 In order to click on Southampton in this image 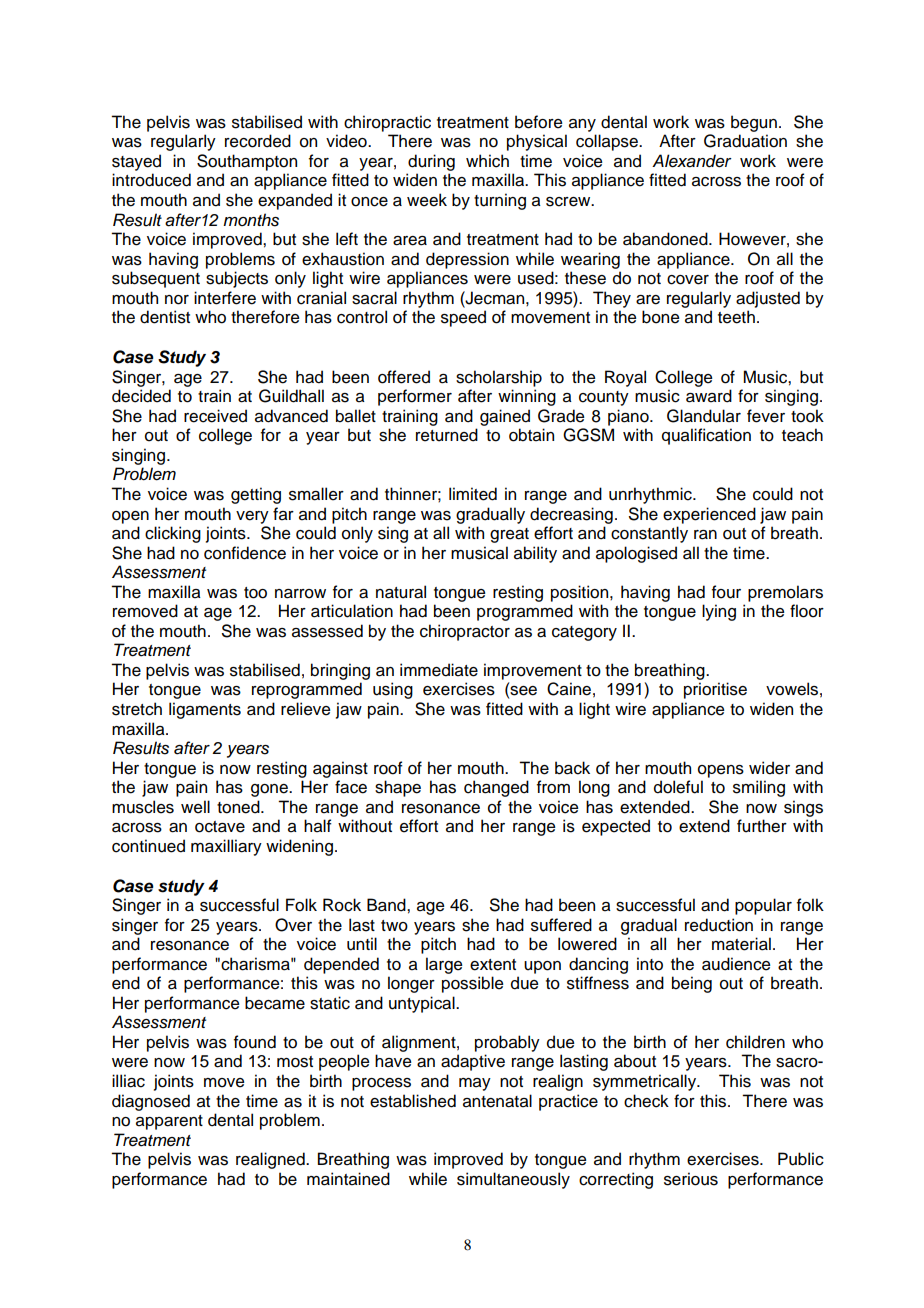, I will do `click(247, 162)`.
